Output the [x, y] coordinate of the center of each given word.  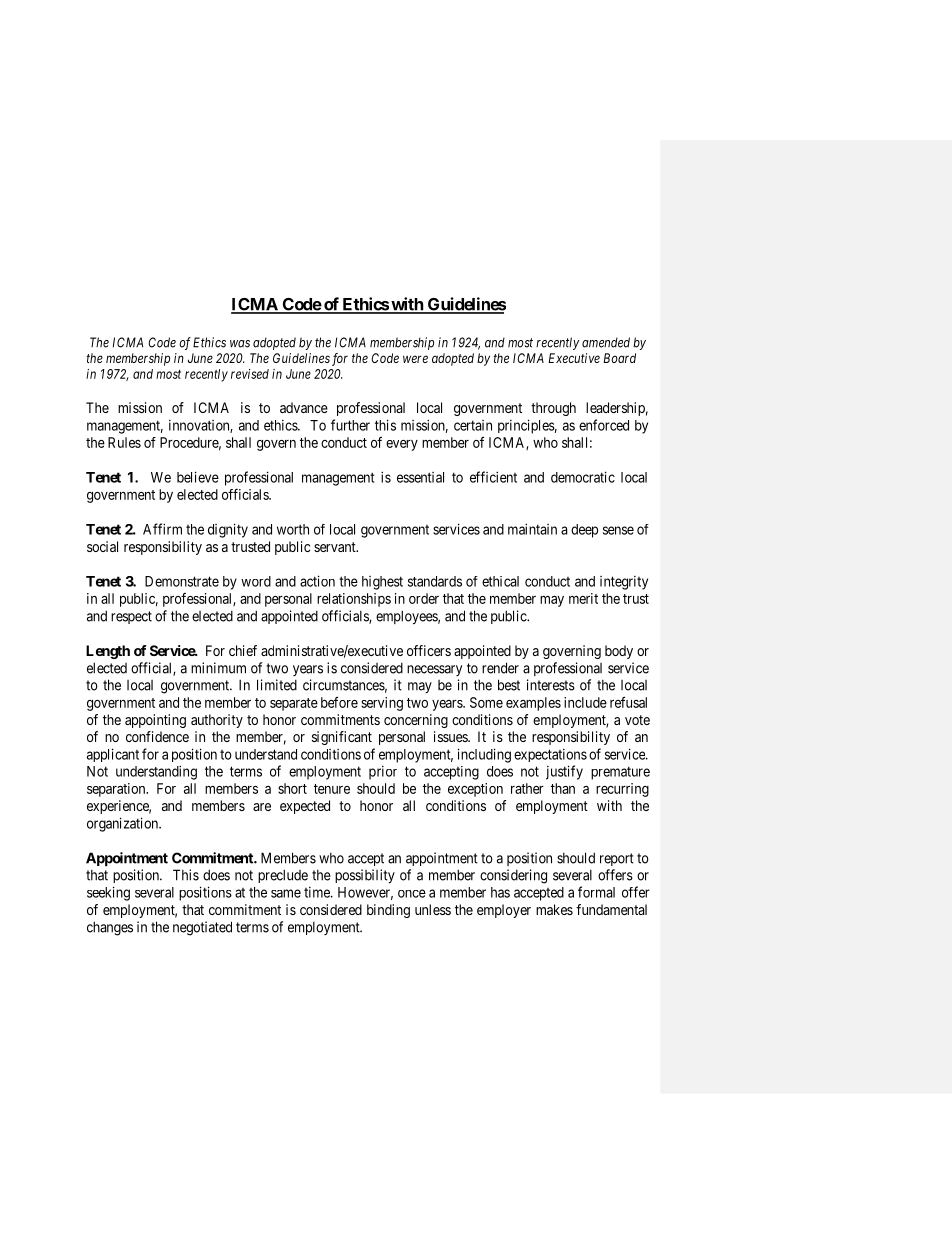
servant [336, 547]
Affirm [162, 529]
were [415, 359]
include [585, 702]
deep [584, 531]
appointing [155, 721]
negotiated [202, 928]
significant [342, 738]
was [240, 344]
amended [606, 342]
